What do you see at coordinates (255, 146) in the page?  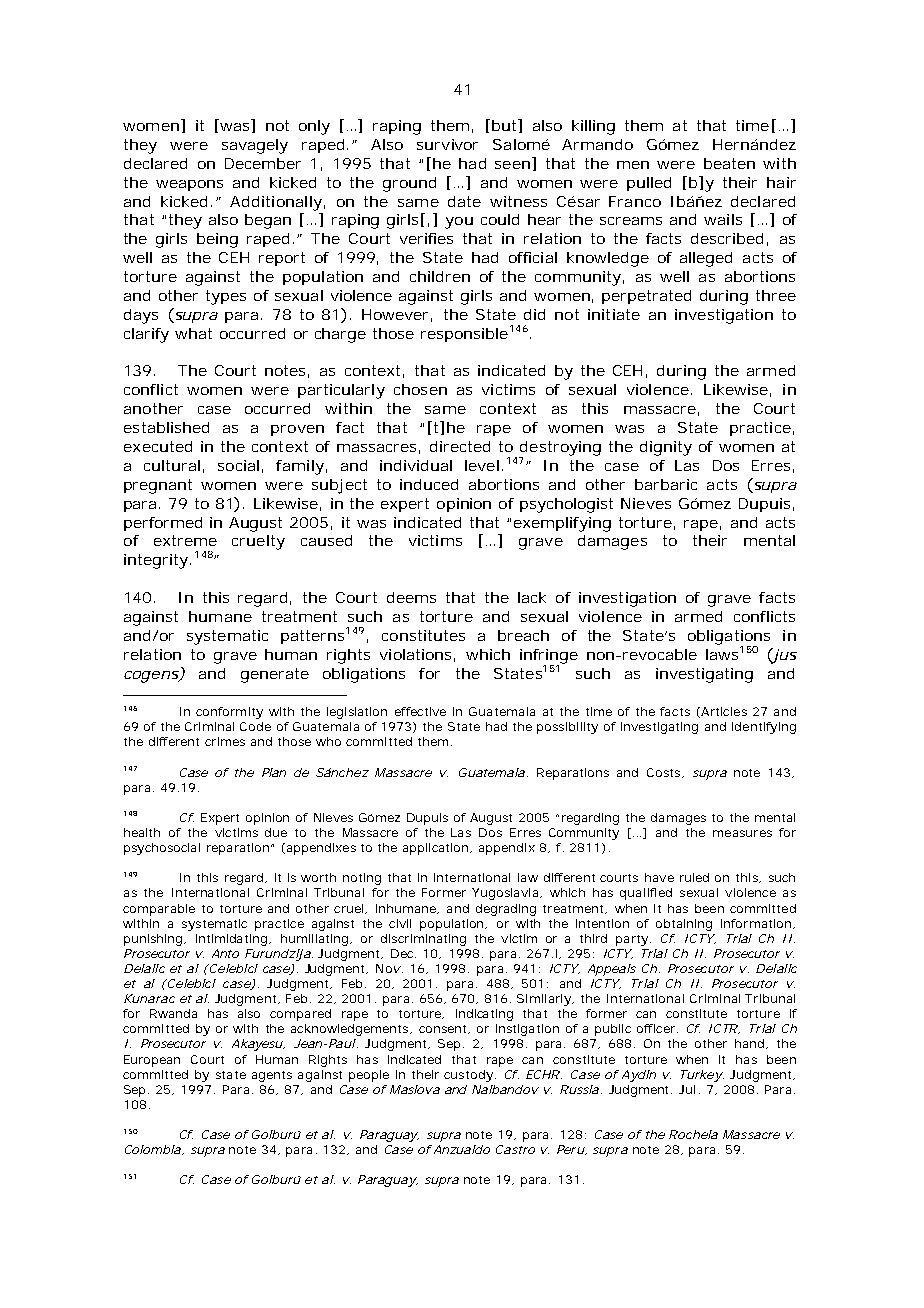 I see `savagely` at bounding box center [255, 146].
